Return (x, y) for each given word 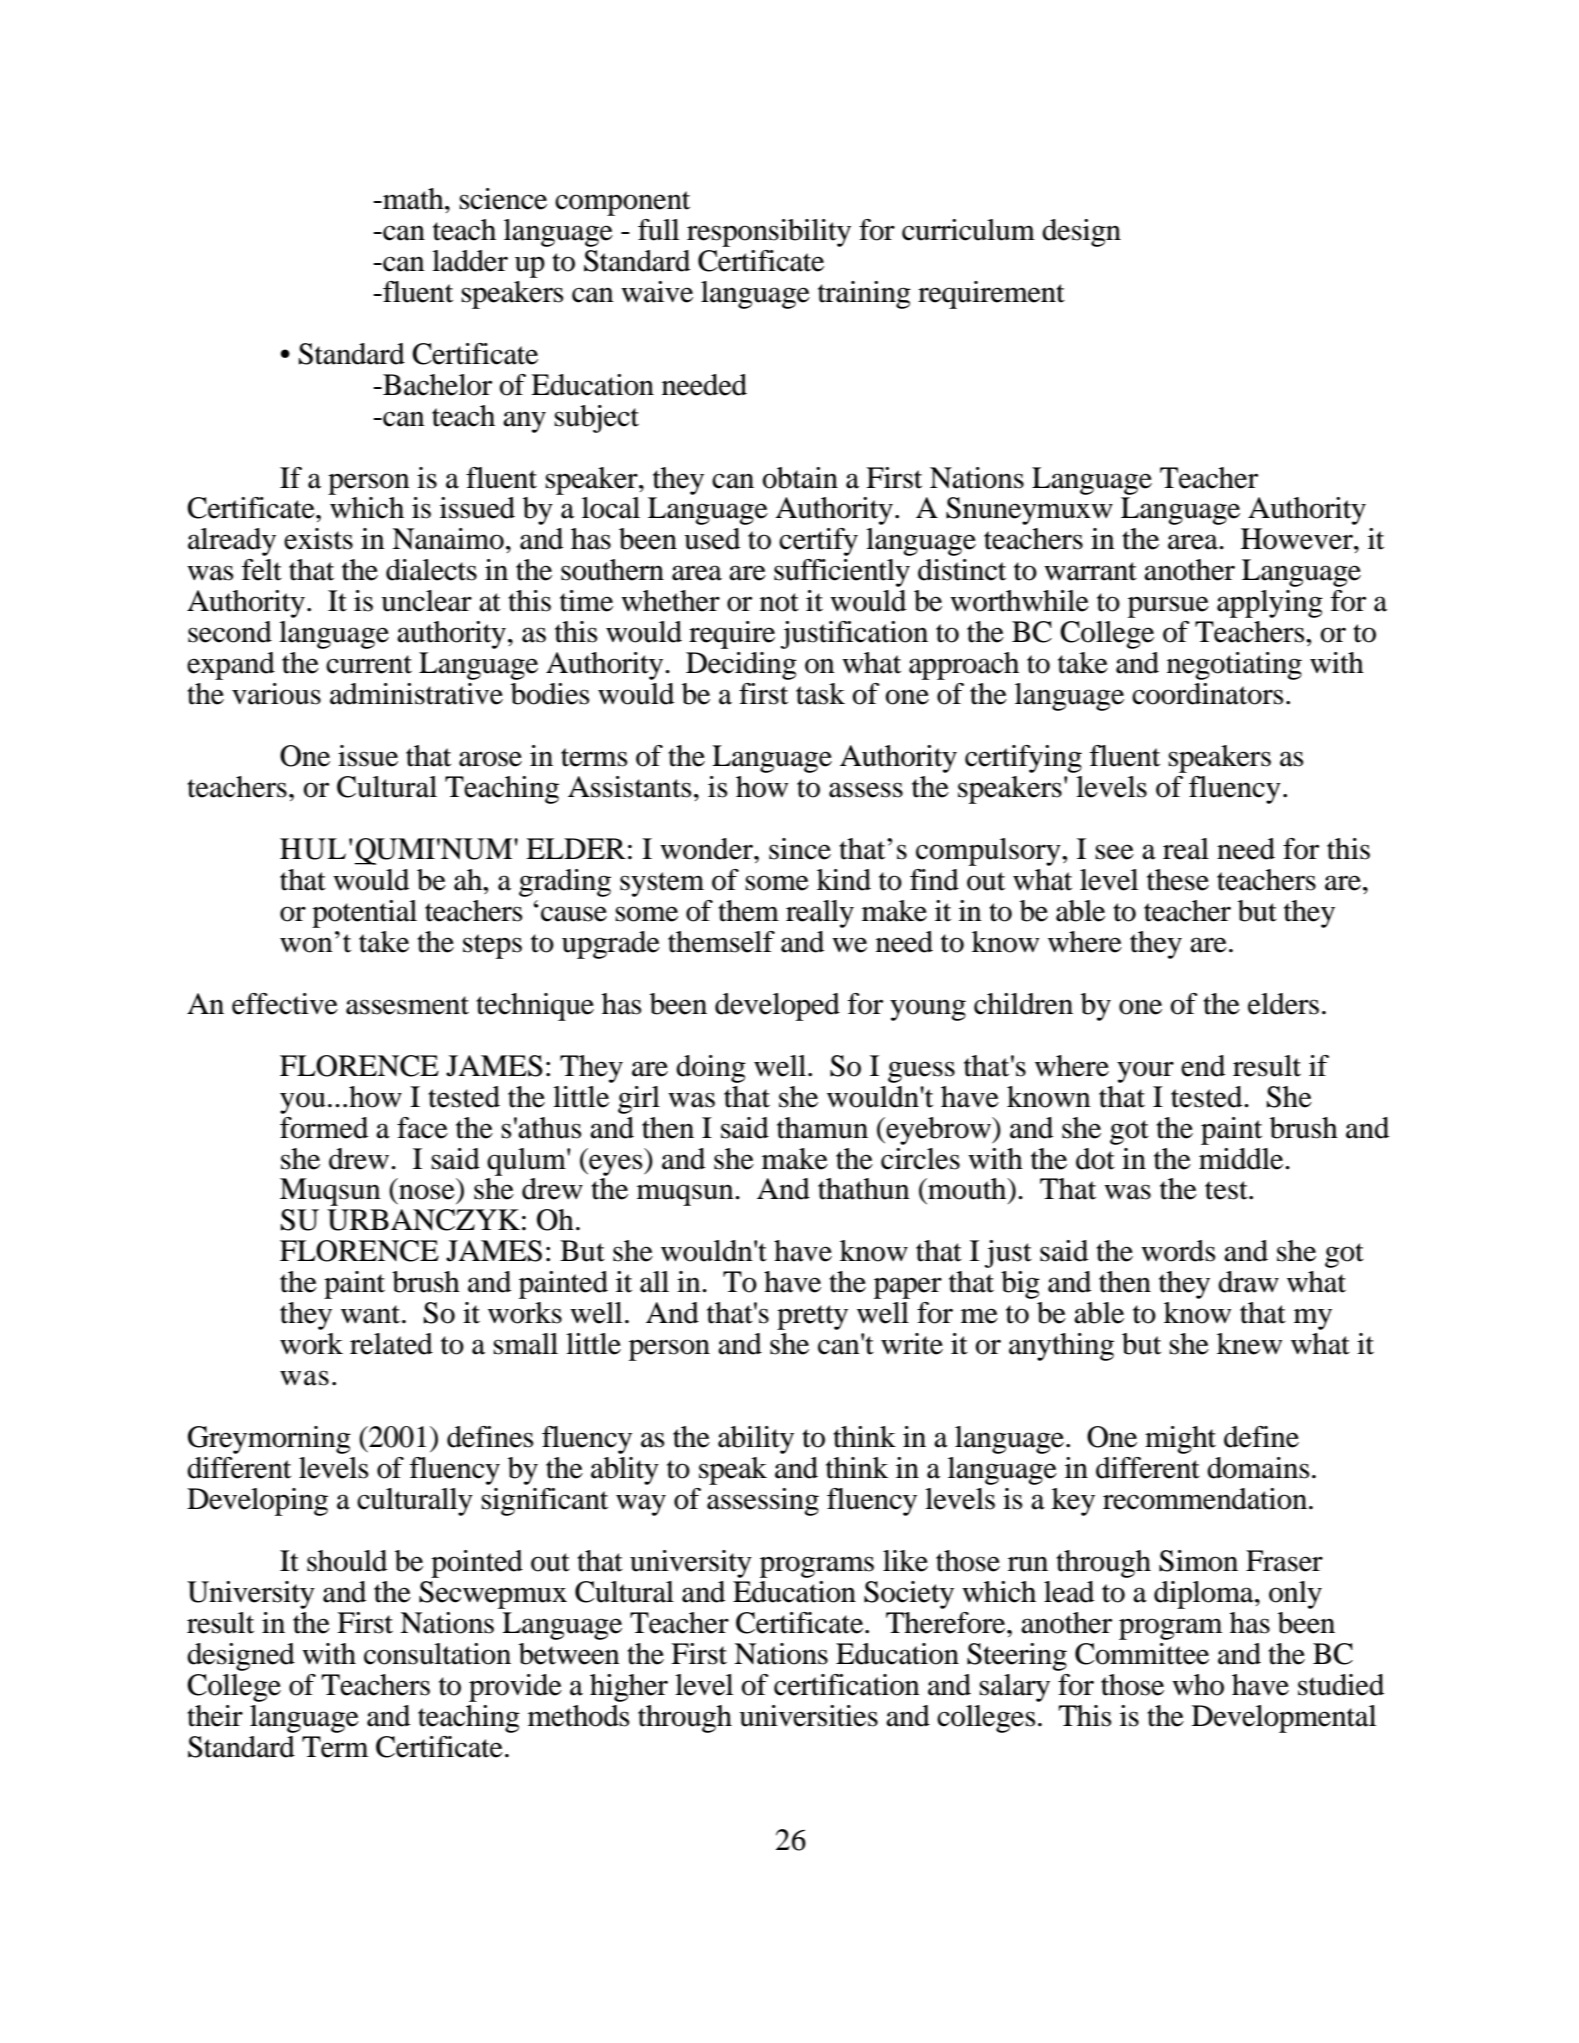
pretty (812, 1317)
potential (364, 914)
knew (1249, 1344)
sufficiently (842, 573)
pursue (1168, 607)
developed (777, 1007)
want (372, 1314)
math (413, 199)
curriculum (968, 230)
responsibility (769, 233)
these (1178, 880)
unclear (426, 601)
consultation (437, 1654)
